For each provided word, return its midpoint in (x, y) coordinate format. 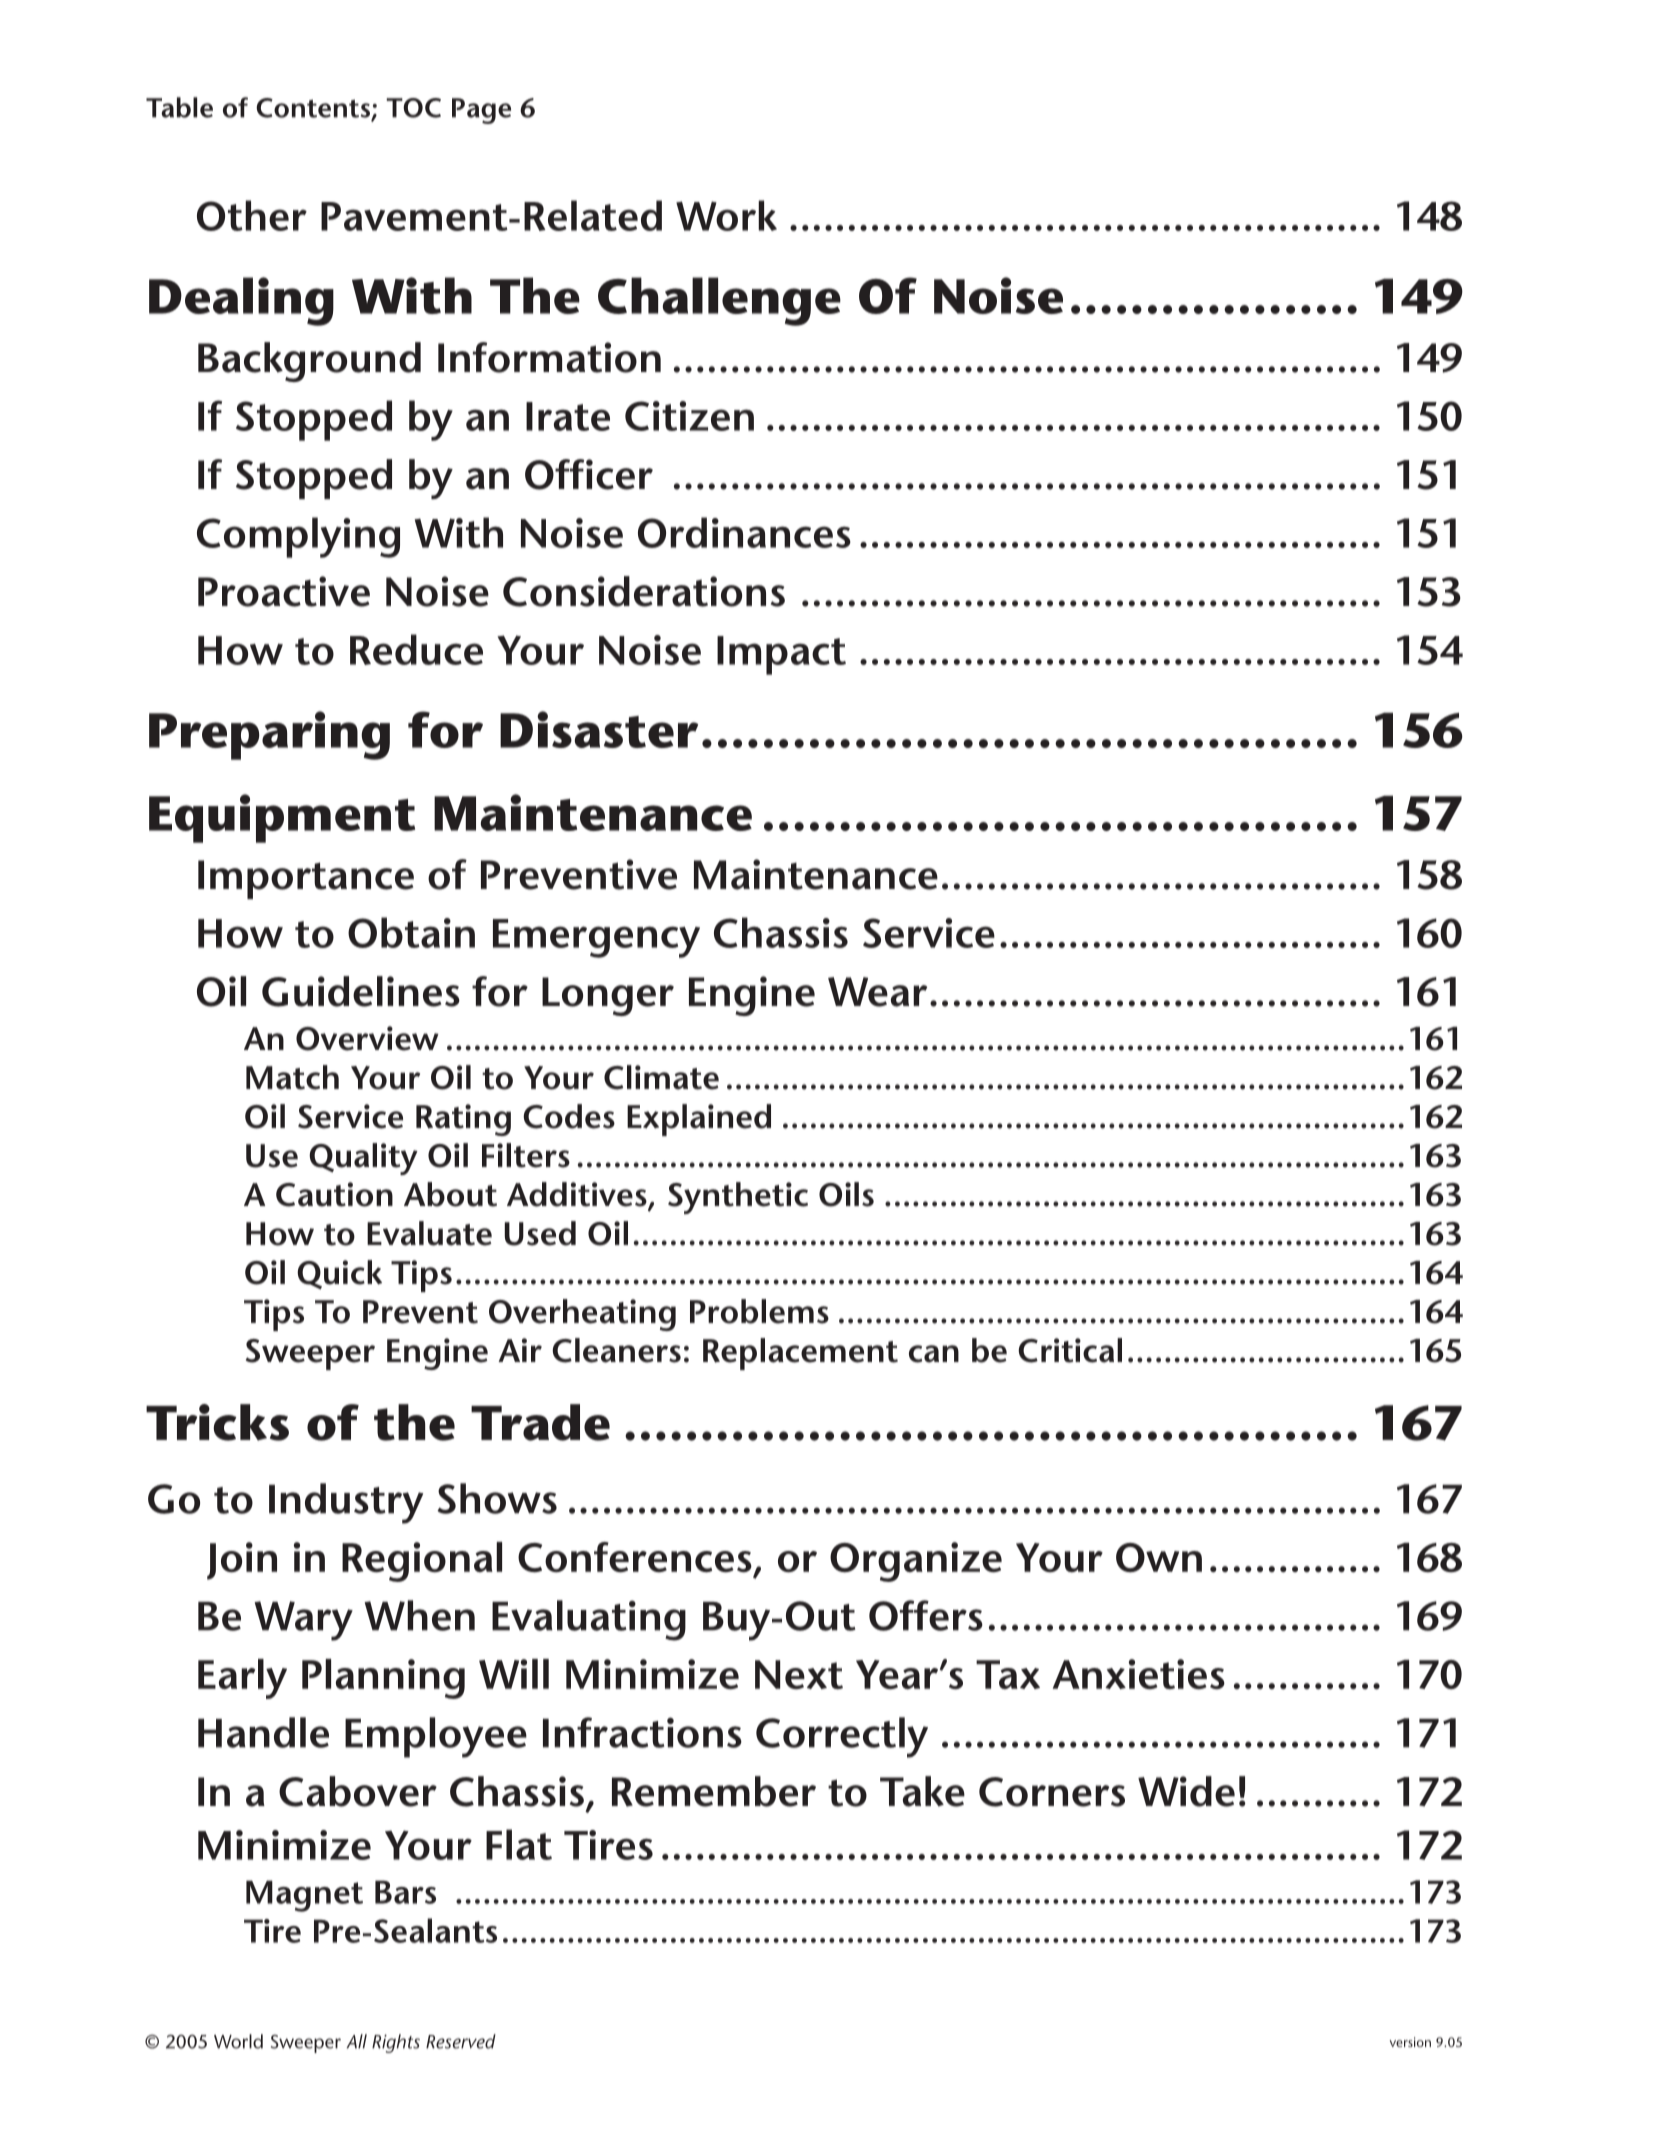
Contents (314, 109)
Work (726, 215)
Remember (714, 1791)
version (1410, 2042)
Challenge (719, 301)
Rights (396, 2043)
